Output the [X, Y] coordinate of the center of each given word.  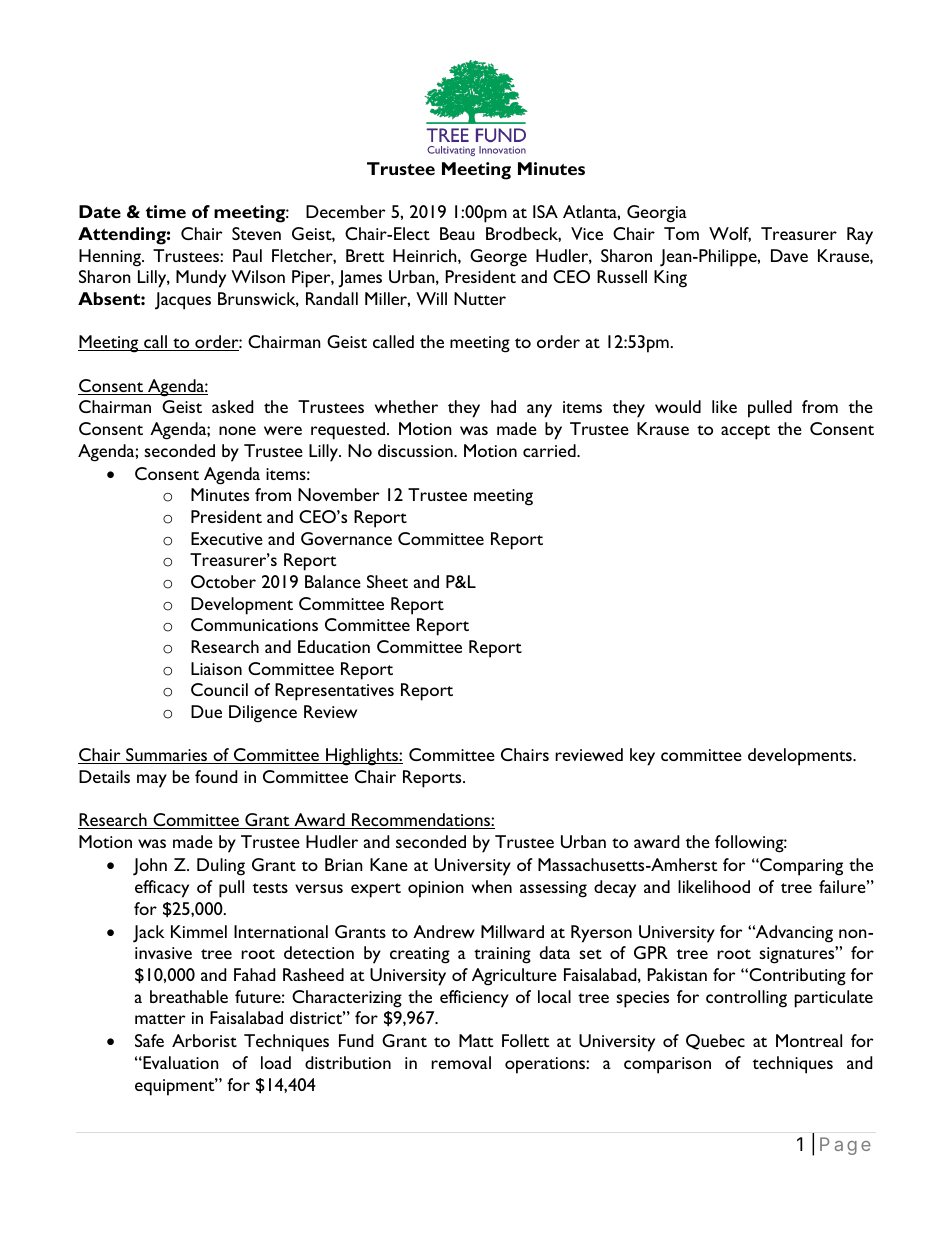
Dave [789, 255]
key [642, 757]
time [166, 211]
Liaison [216, 668]
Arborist [204, 1040]
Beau [457, 233]
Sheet [387, 581]
